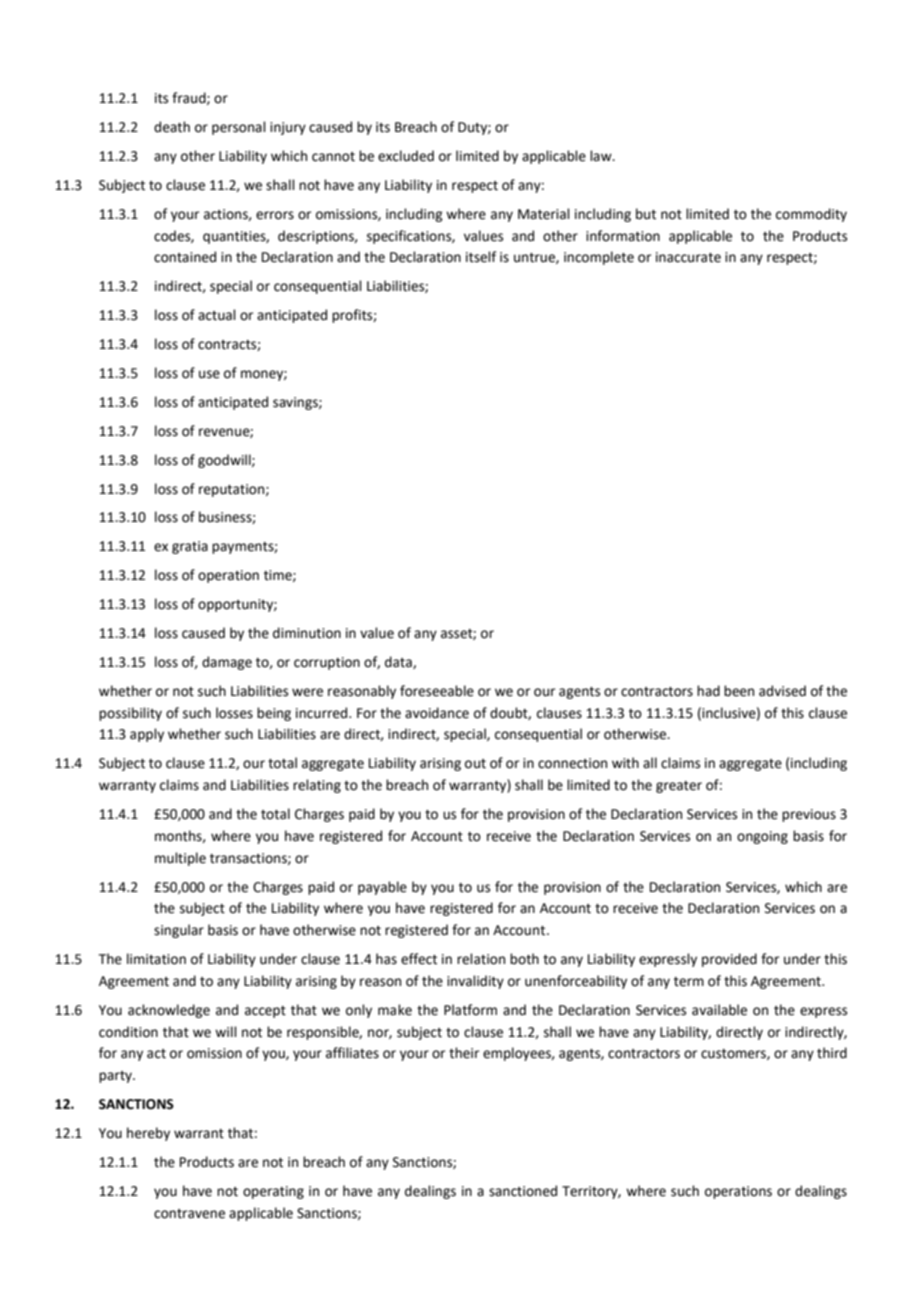 The height and width of the image is (1308, 924). What do you see at coordinates (481, 257) in the image?
I see `itself` at bounding box center [481, 257].
